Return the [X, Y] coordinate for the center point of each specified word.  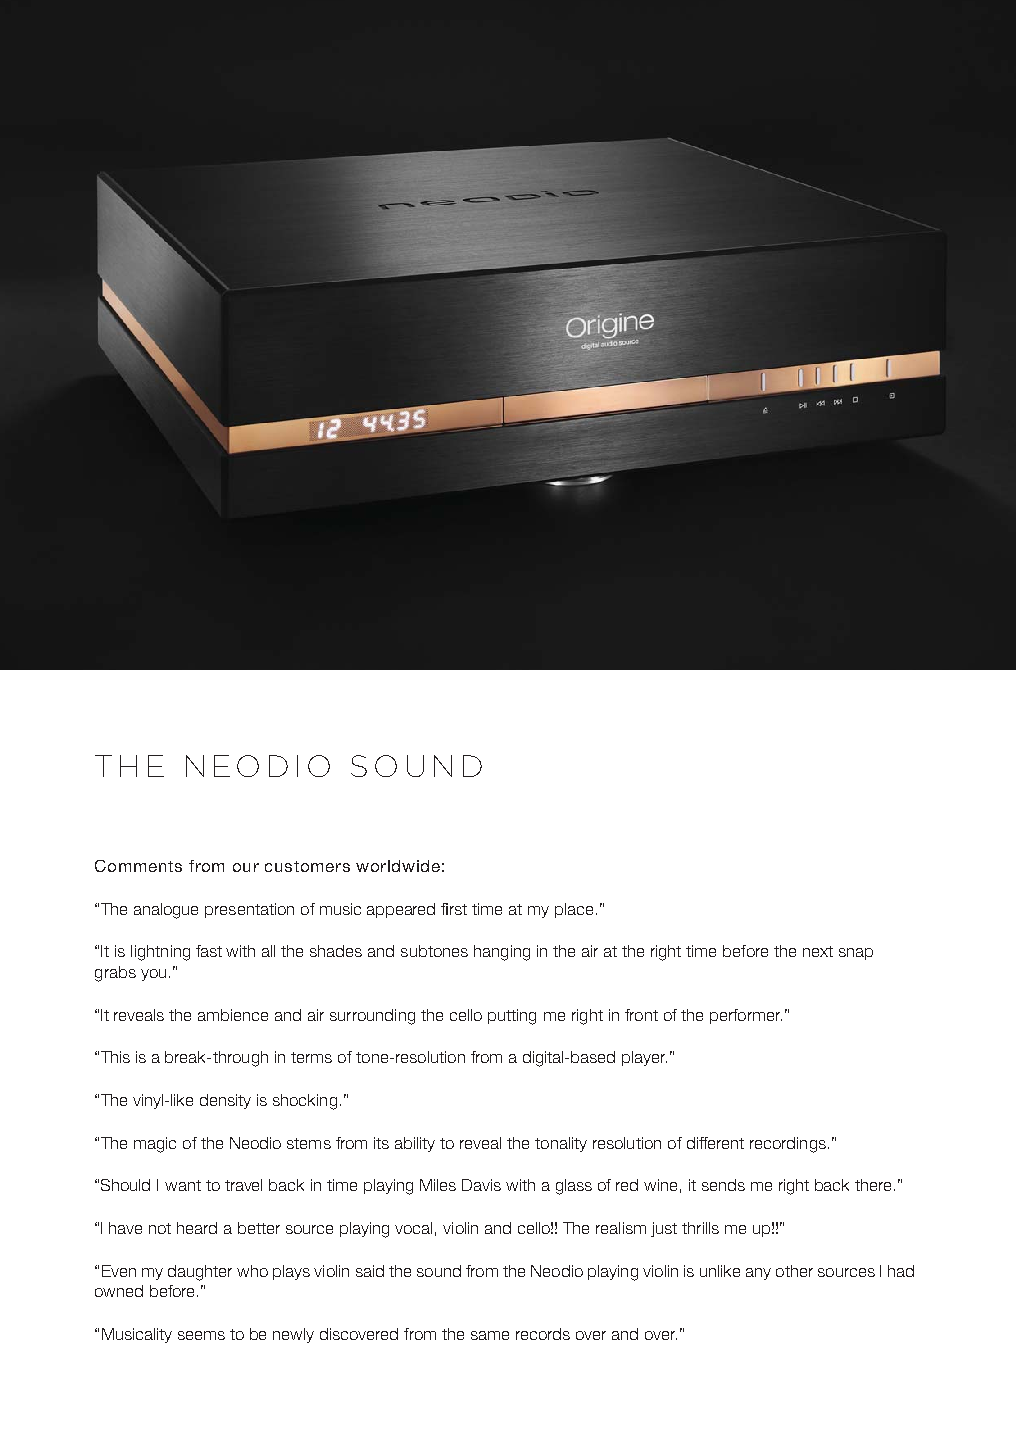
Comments [138, 866]
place [574, 910]
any [758, 1274]
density [225, 1101]
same [490, 1335]
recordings [788, 1145]
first [454, 909]
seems [201, 1335]
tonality [561, 1144]
